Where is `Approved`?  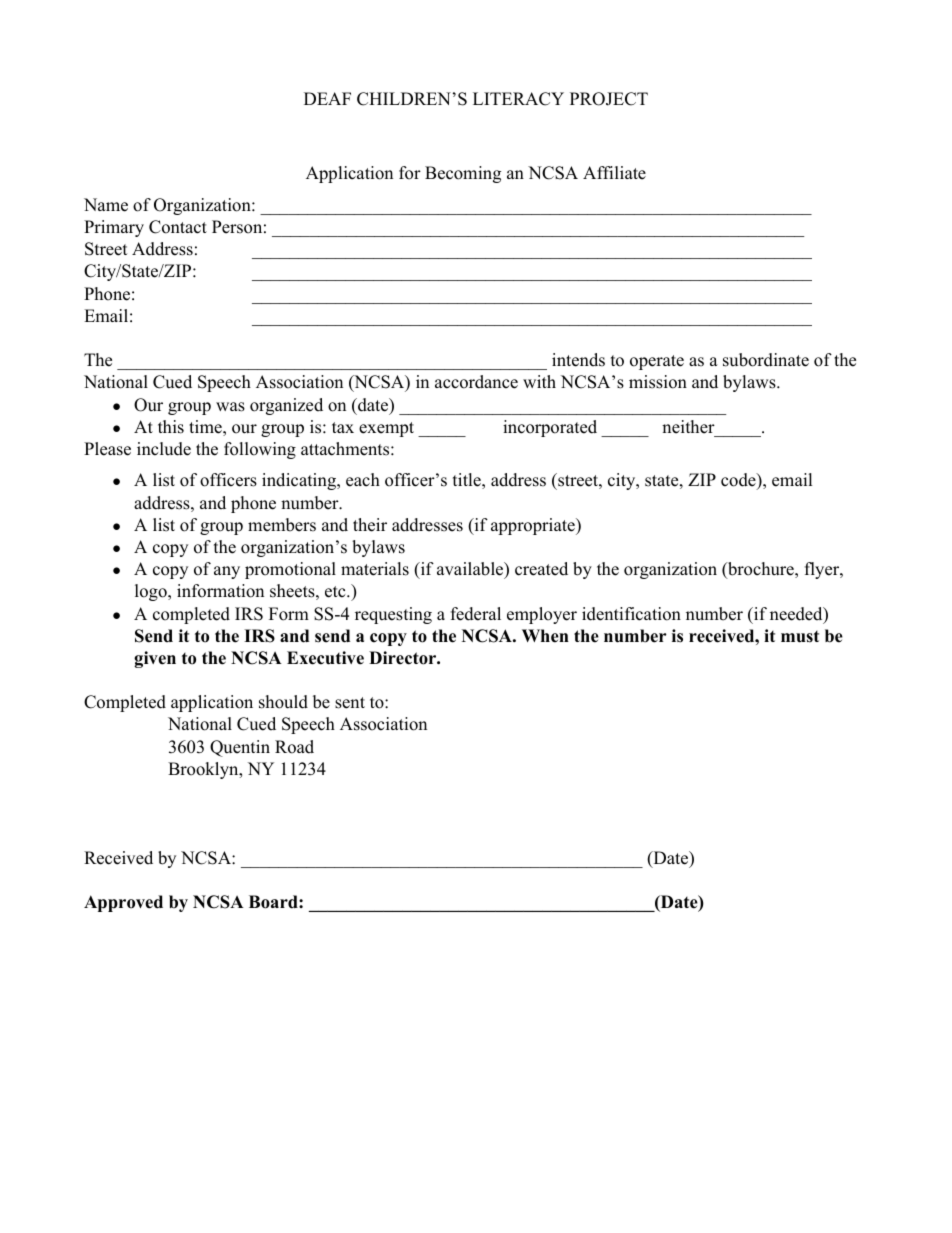 Approved is located at coordinates (123, 903).
